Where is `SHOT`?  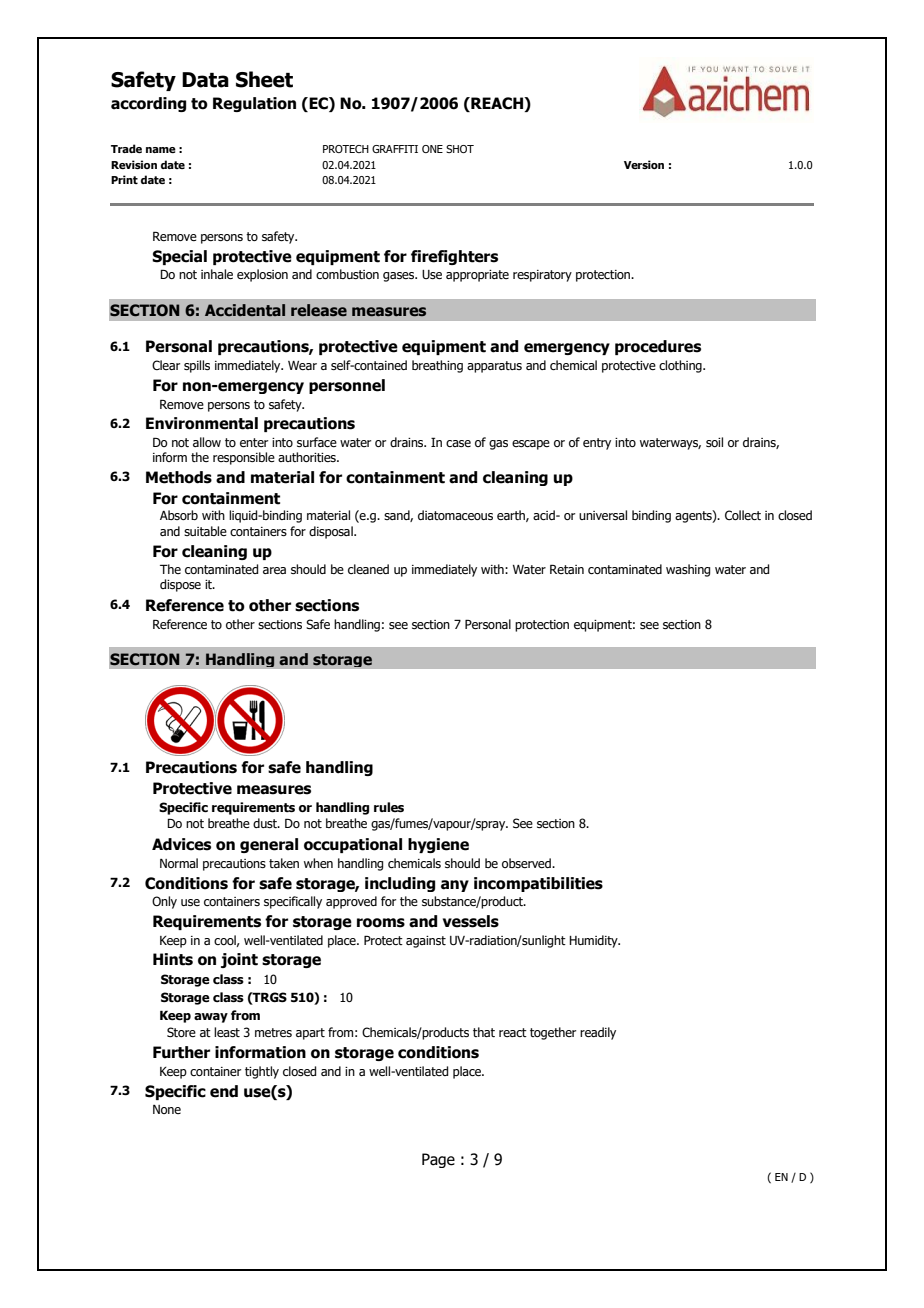
SHOT is located at coordinates (460, 149).
